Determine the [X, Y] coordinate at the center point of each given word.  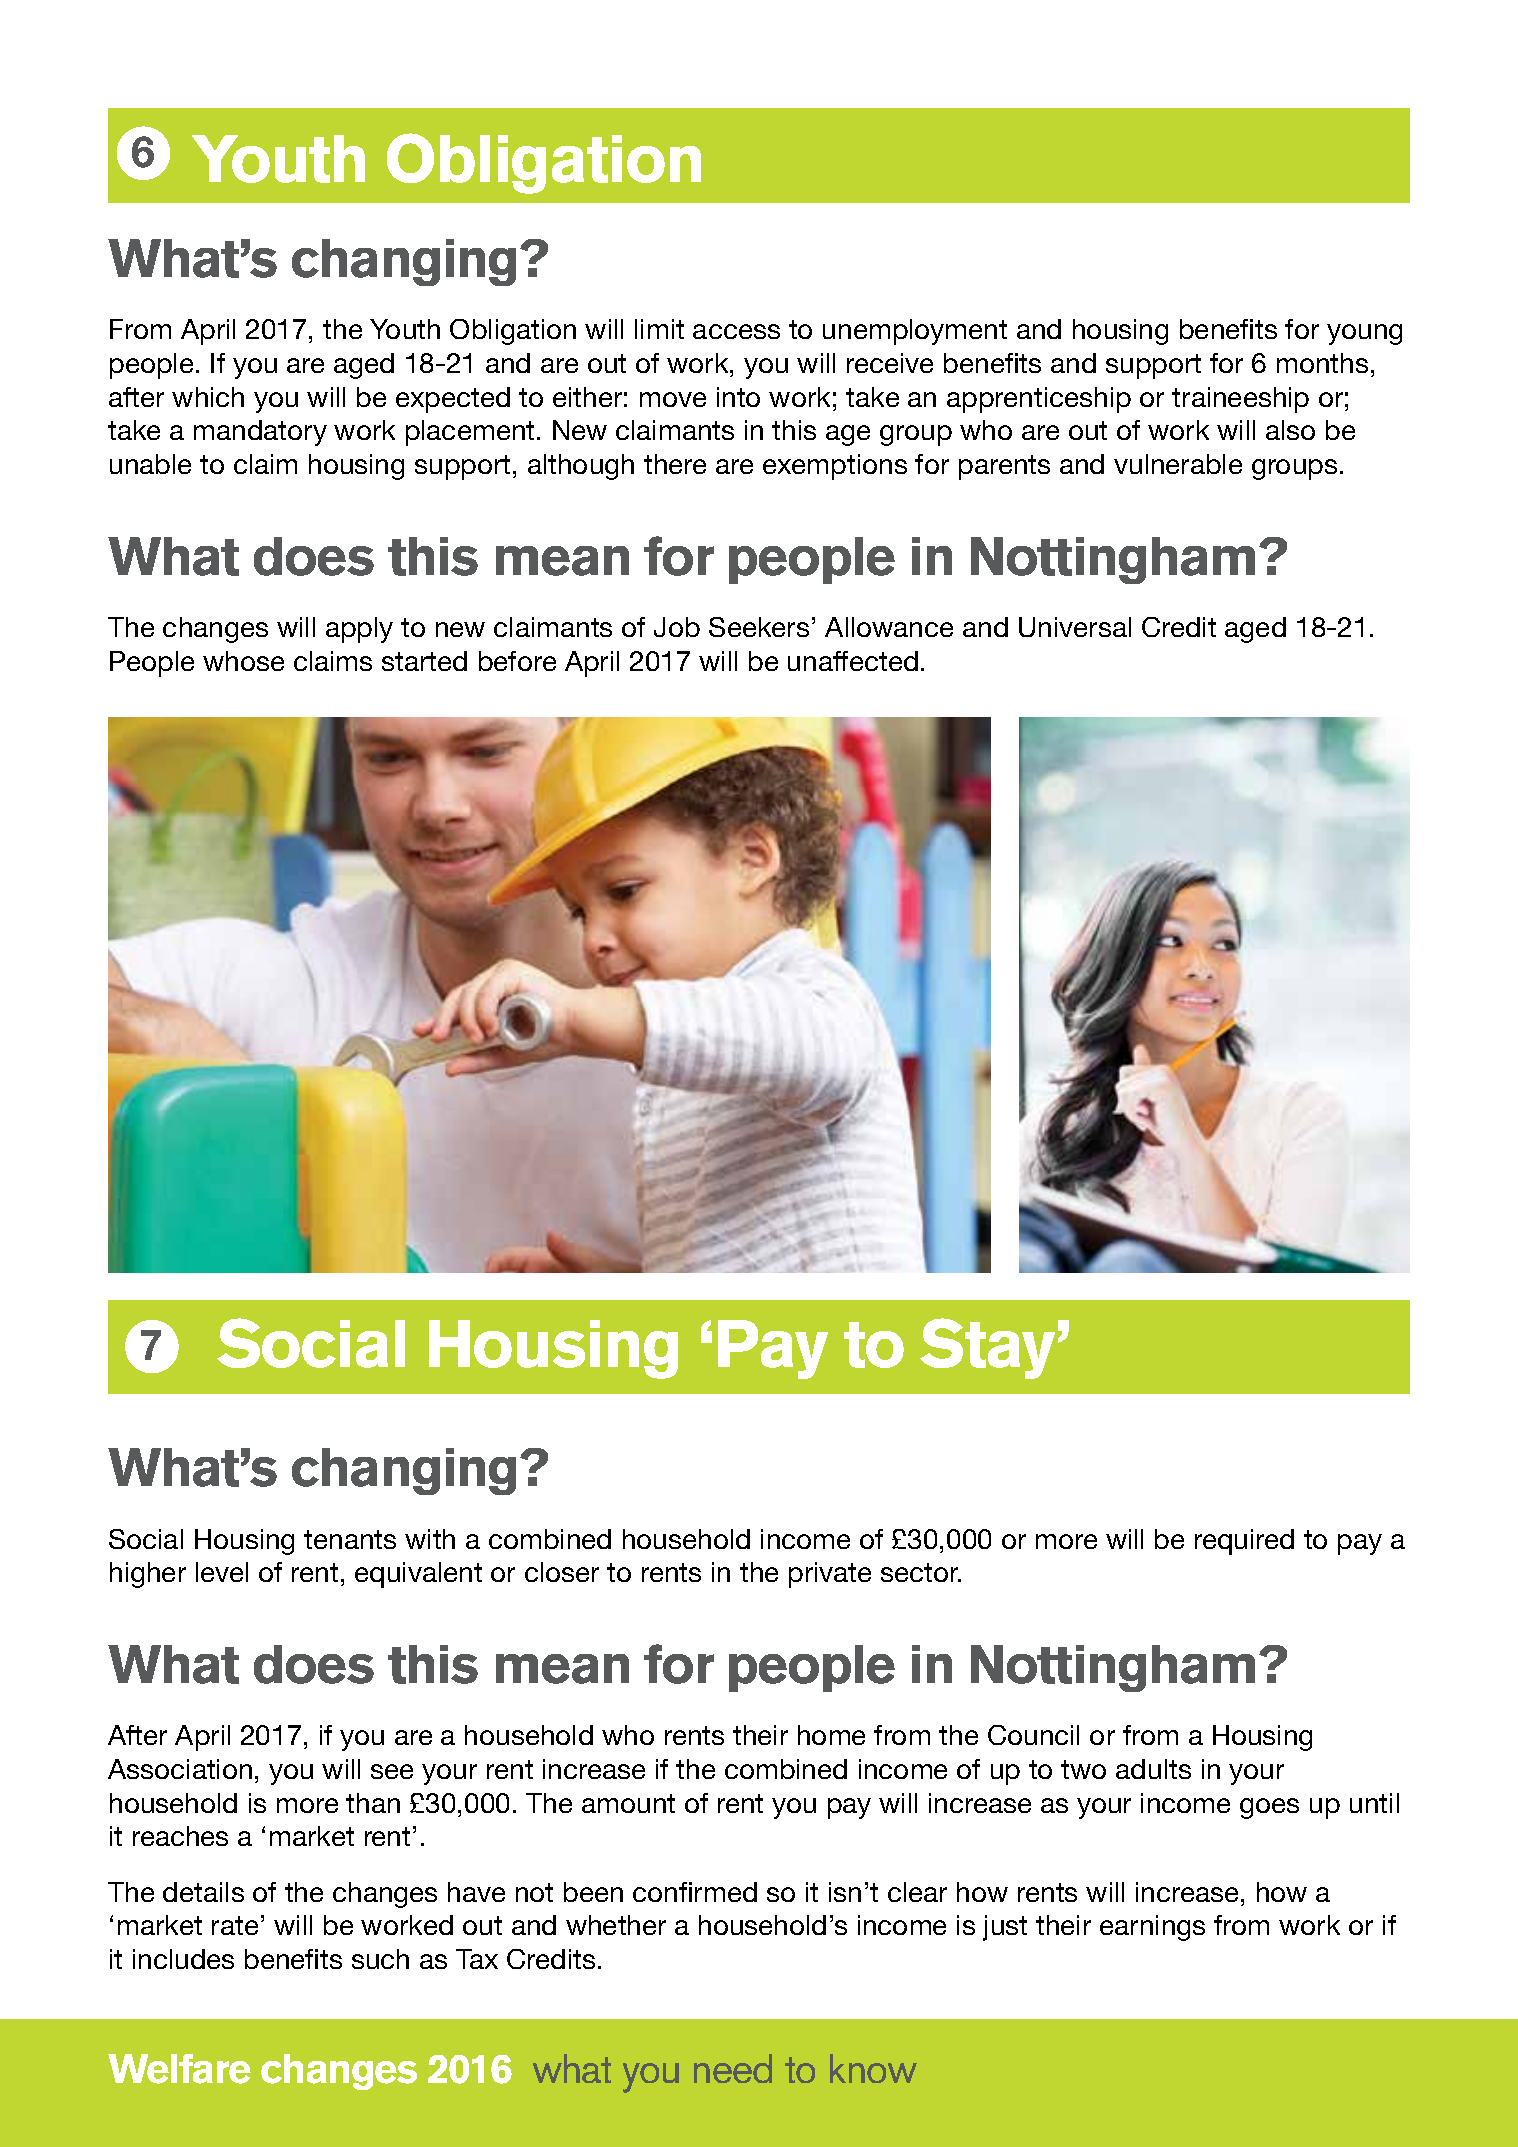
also [1290, 430]
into [738, 397]
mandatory [260, 433]
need [733, 2068]
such [380, 1959]
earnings [1152, 1928]
